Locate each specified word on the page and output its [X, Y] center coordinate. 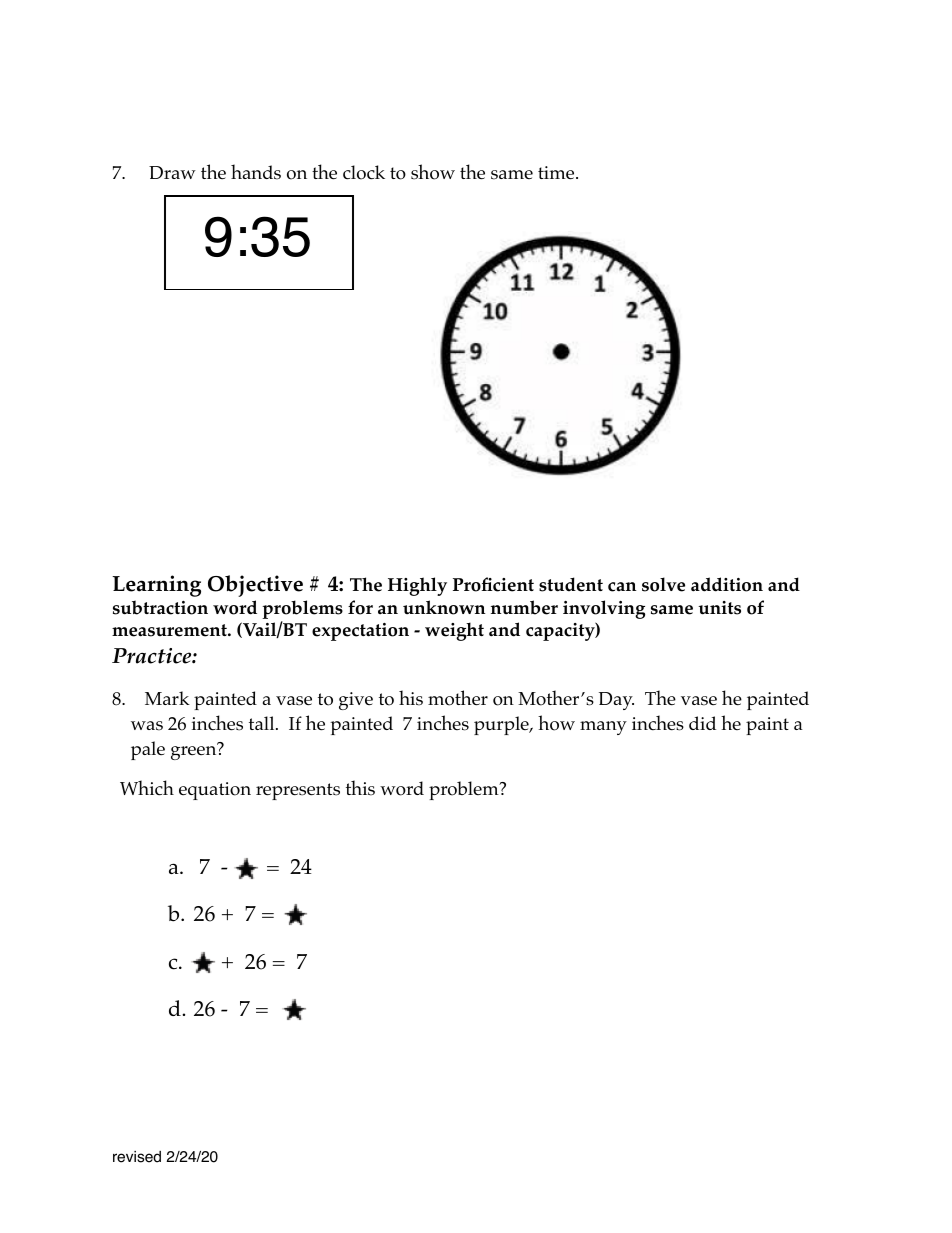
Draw [172, 172]
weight [454, 631]
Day [616, 701]
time [557, 173]
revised [137, 1157]
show [433, 172]
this [360, 788]
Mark [167, 698]
